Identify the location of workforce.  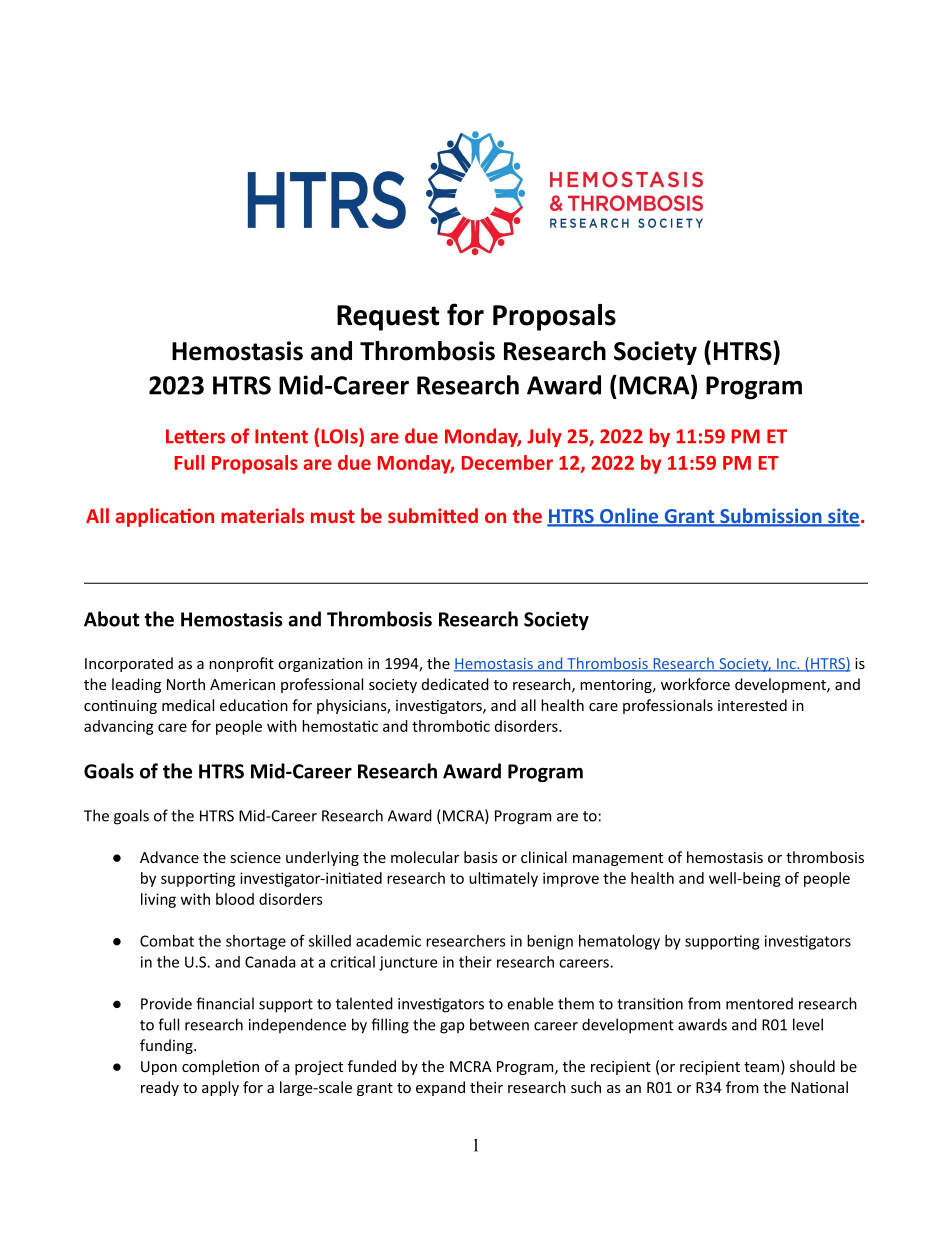
(695, 684).
